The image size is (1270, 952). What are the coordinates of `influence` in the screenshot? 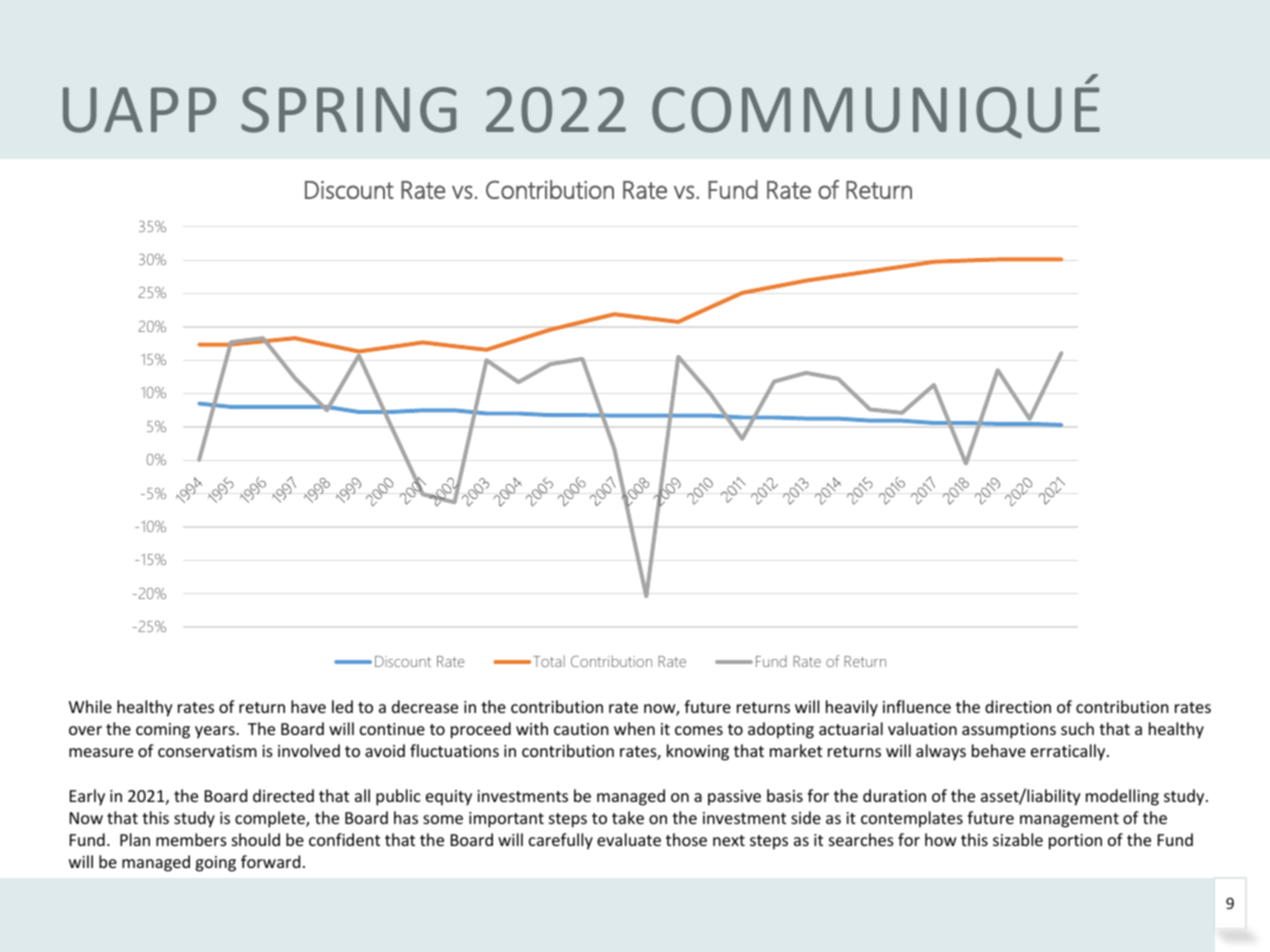 It's located at (917, 706).
